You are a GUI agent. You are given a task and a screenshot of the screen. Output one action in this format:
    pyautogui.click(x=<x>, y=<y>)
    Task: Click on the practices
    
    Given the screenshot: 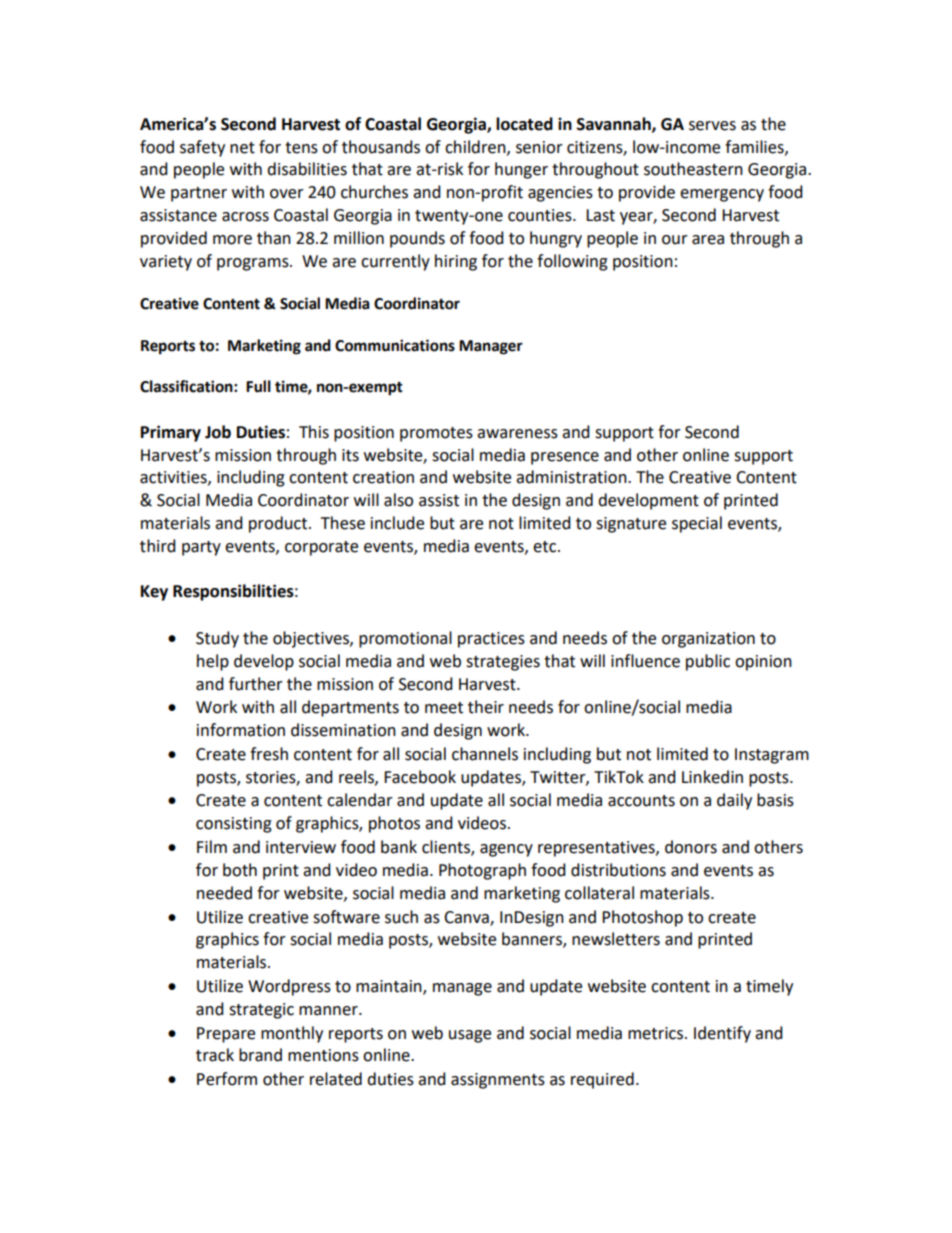 What is the action you would take?
    pyautogui.click(x=491, y=640)
